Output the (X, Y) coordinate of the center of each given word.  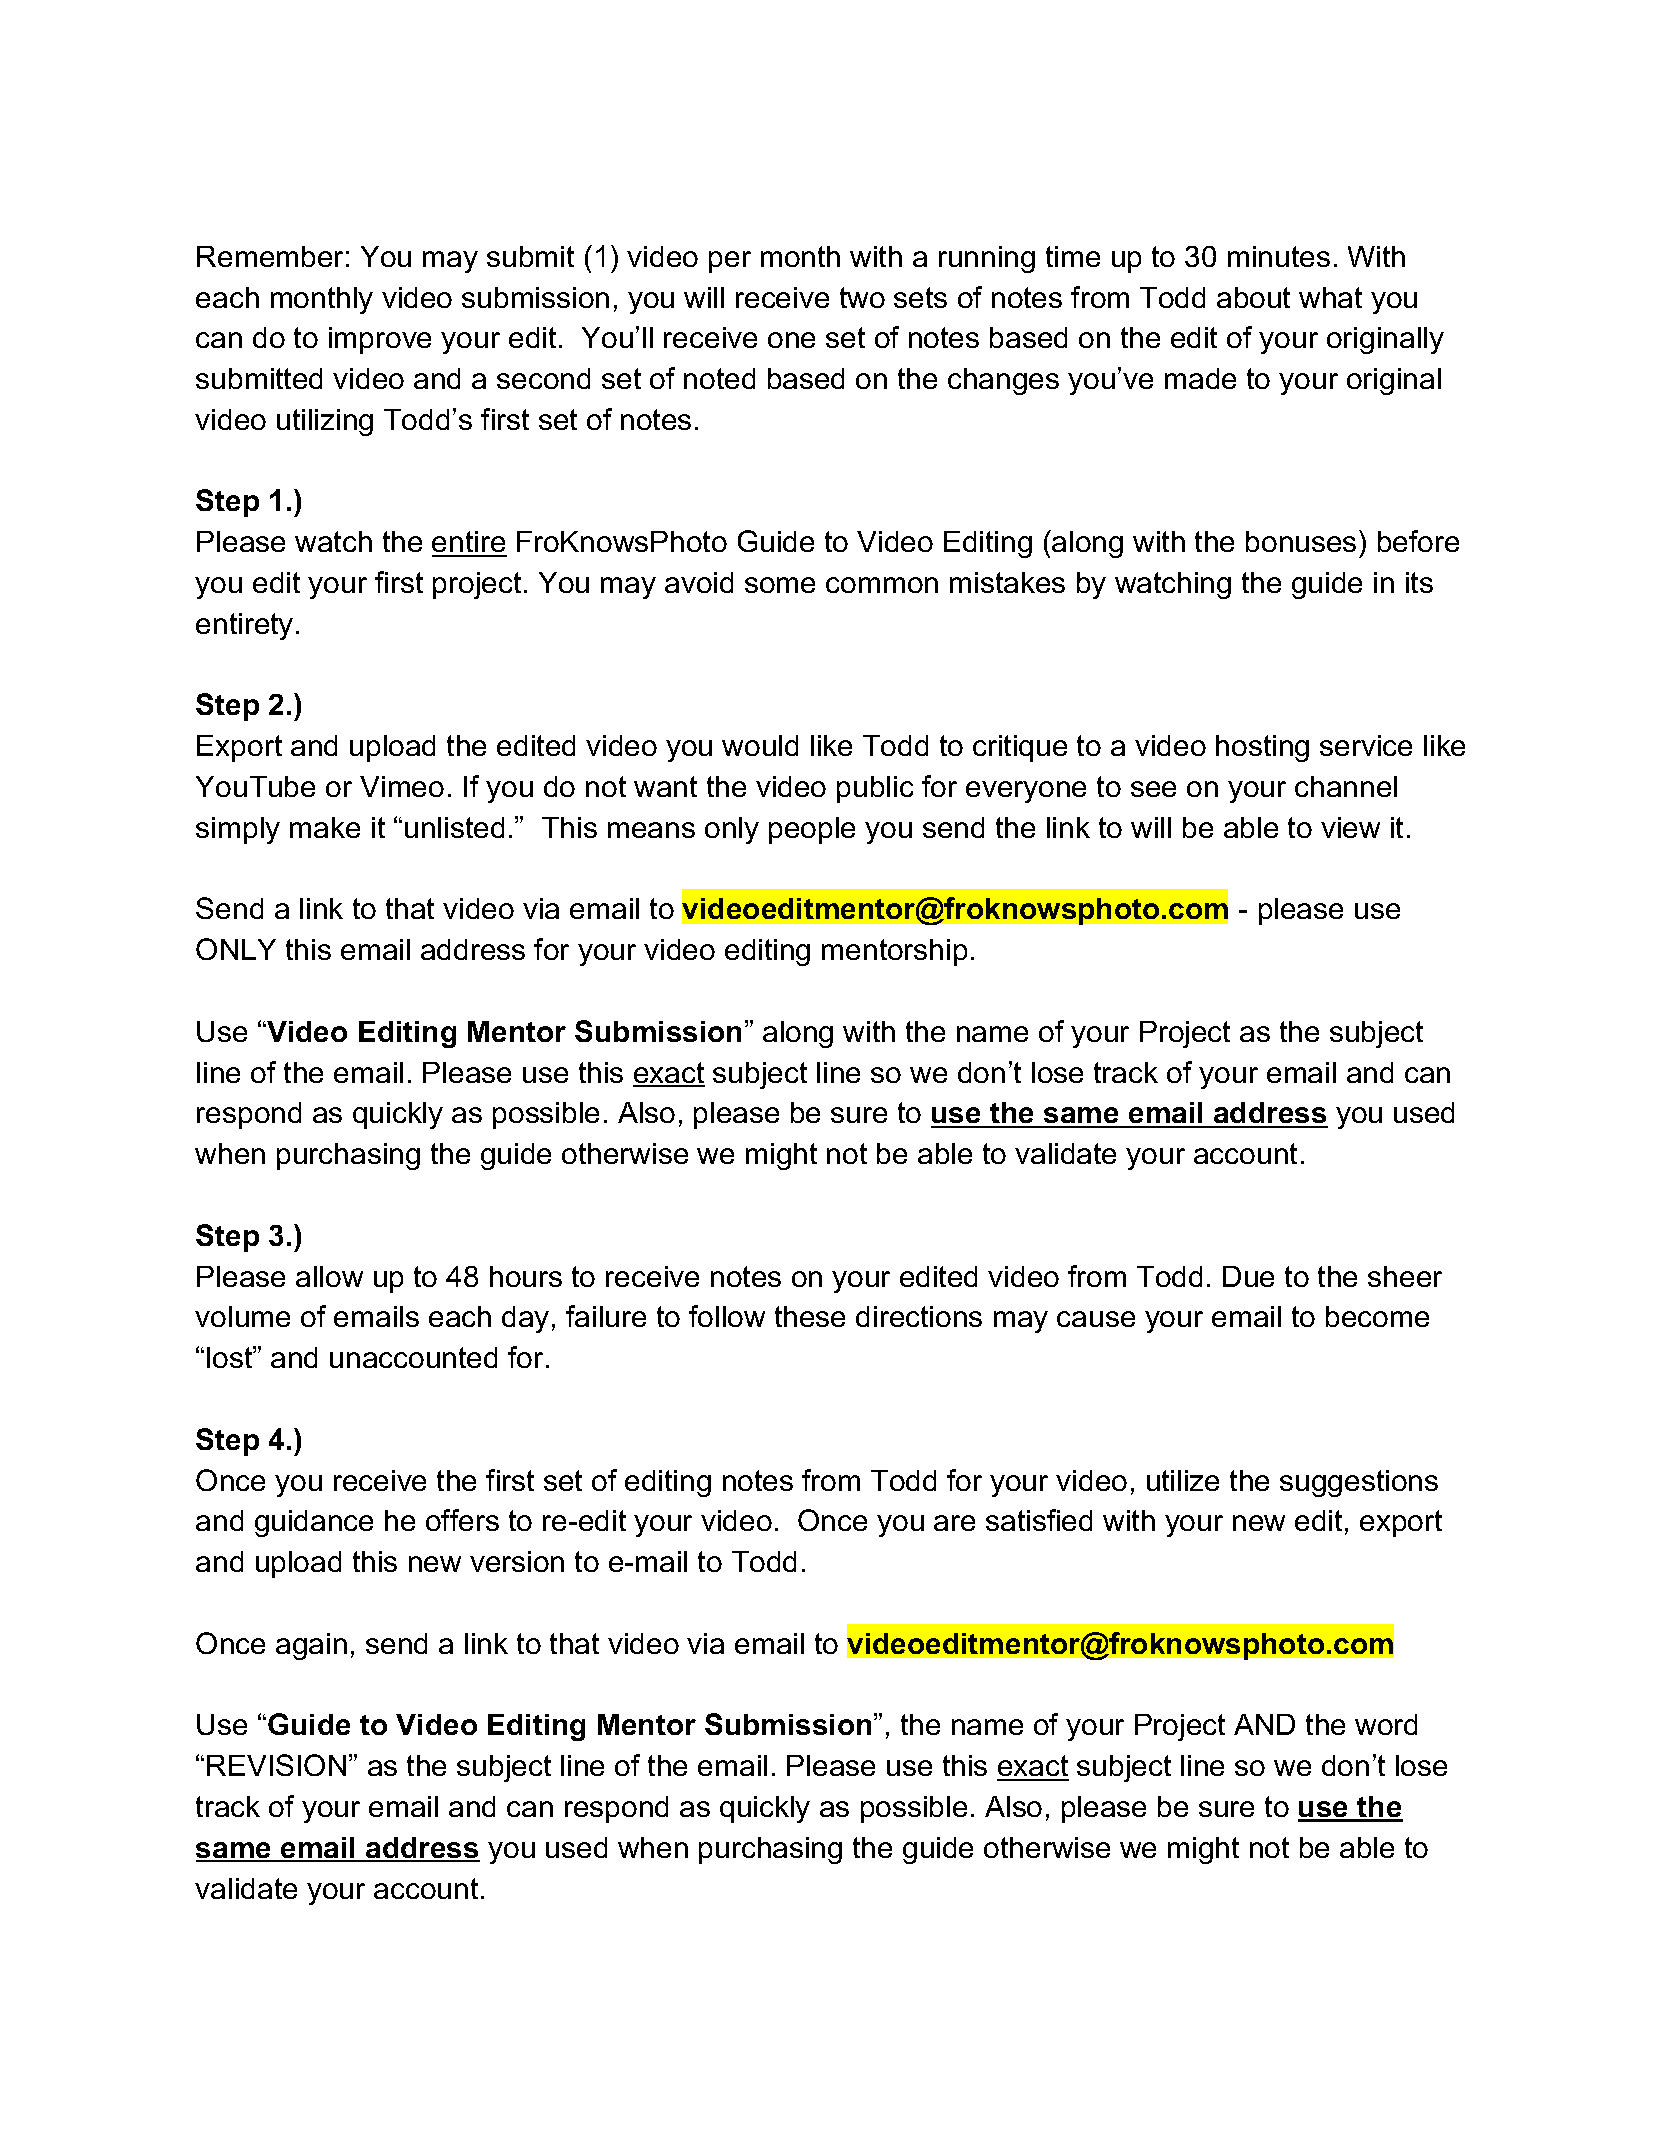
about (1253, 297)
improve (380, 340)
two (862, 297)
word (1386, 1724)
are (954, 1523)
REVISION (276, 1765)
